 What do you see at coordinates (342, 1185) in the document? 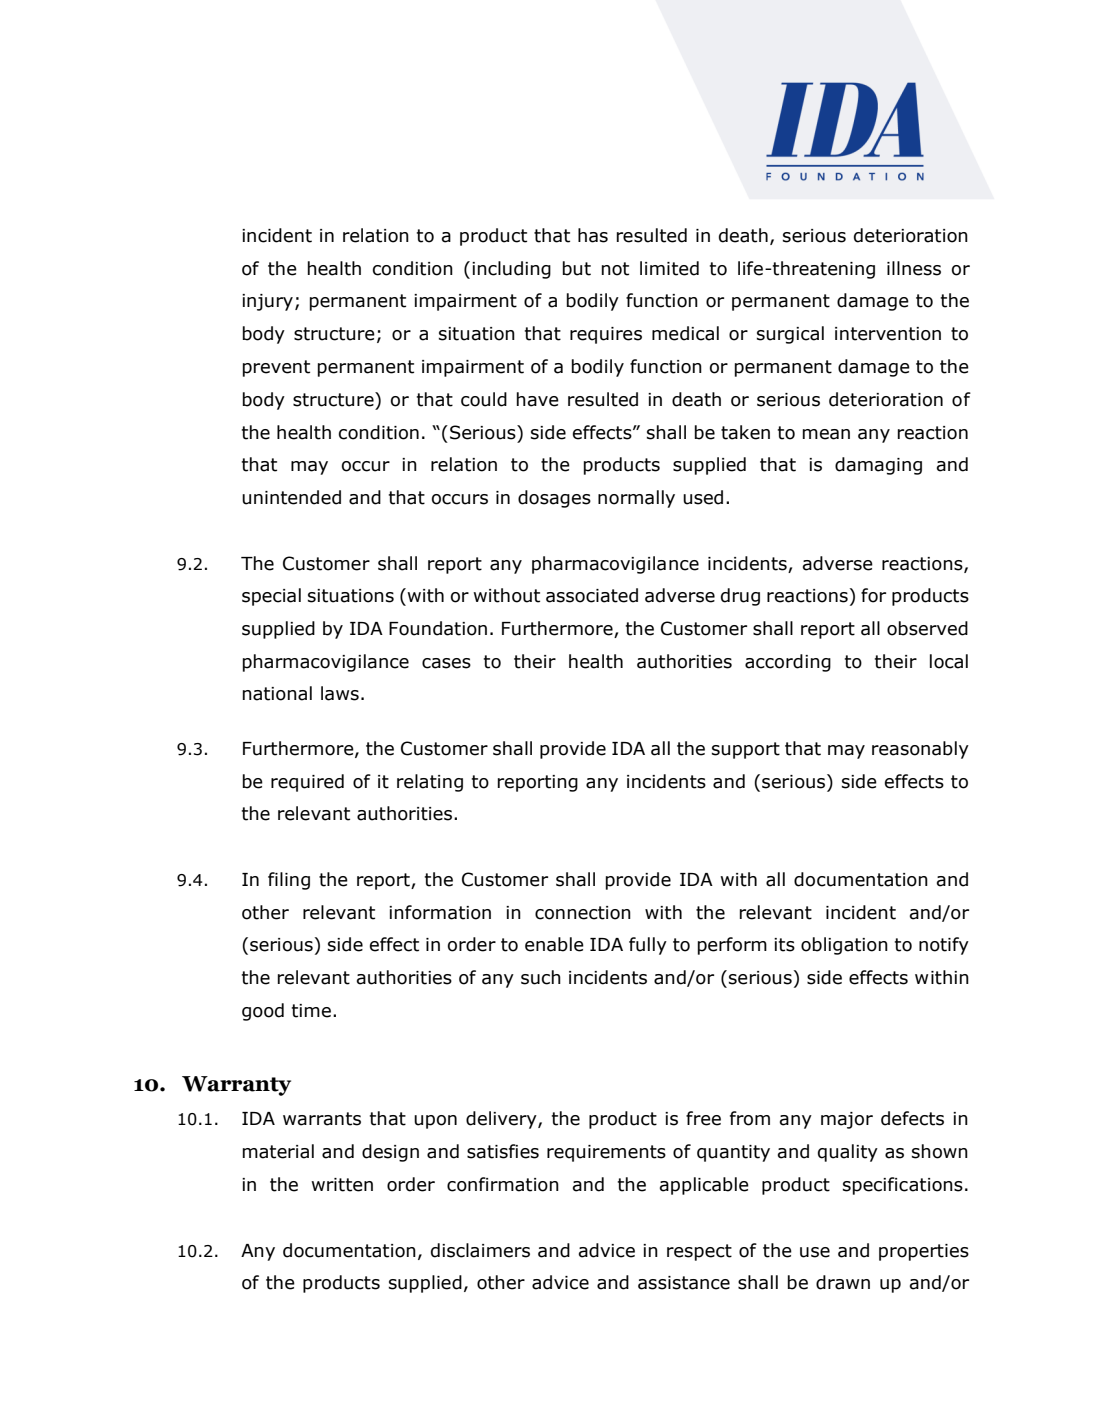
I see `written` at bounding box center [342, 1185].
